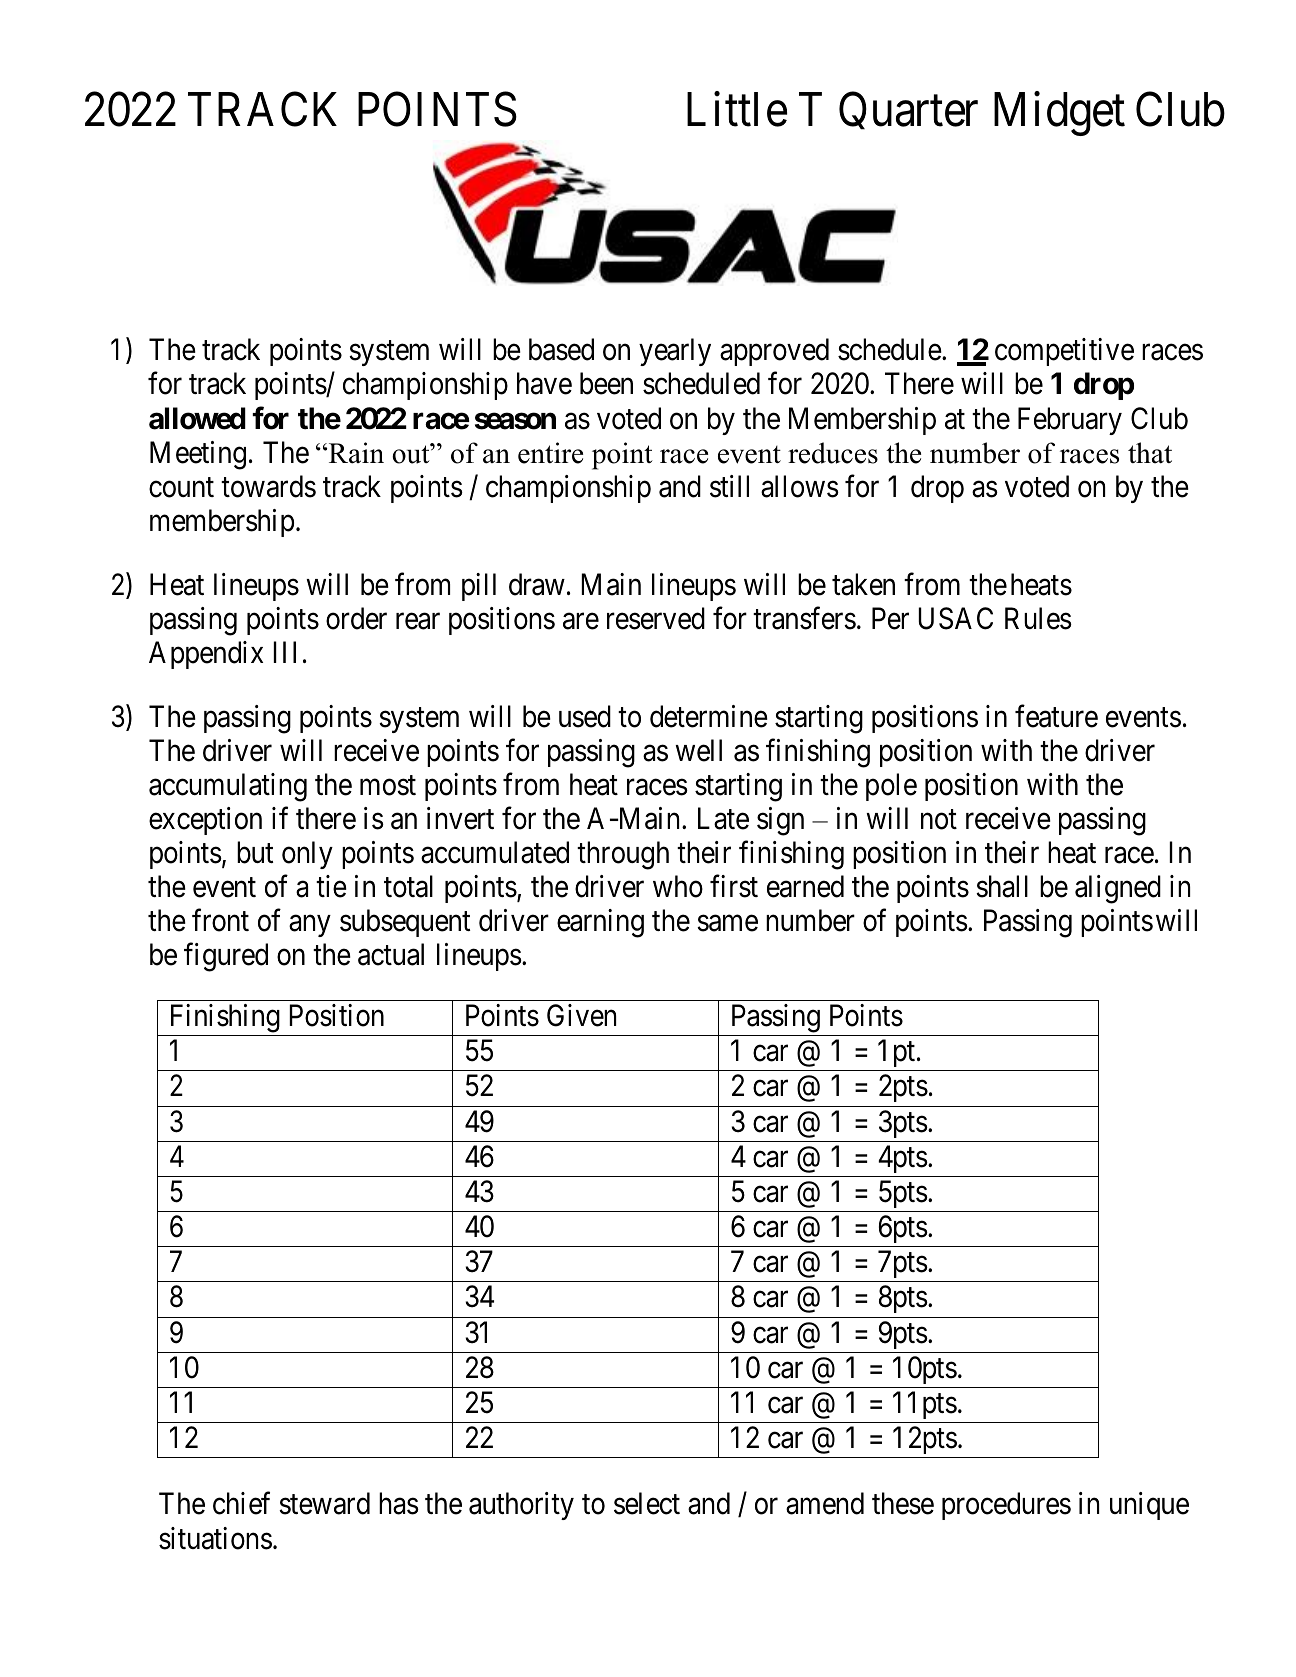 The image size is (1296, 1677). Describe the element at coordinates (908, 111) in the screenshot. I see `Quarter` at that location.
